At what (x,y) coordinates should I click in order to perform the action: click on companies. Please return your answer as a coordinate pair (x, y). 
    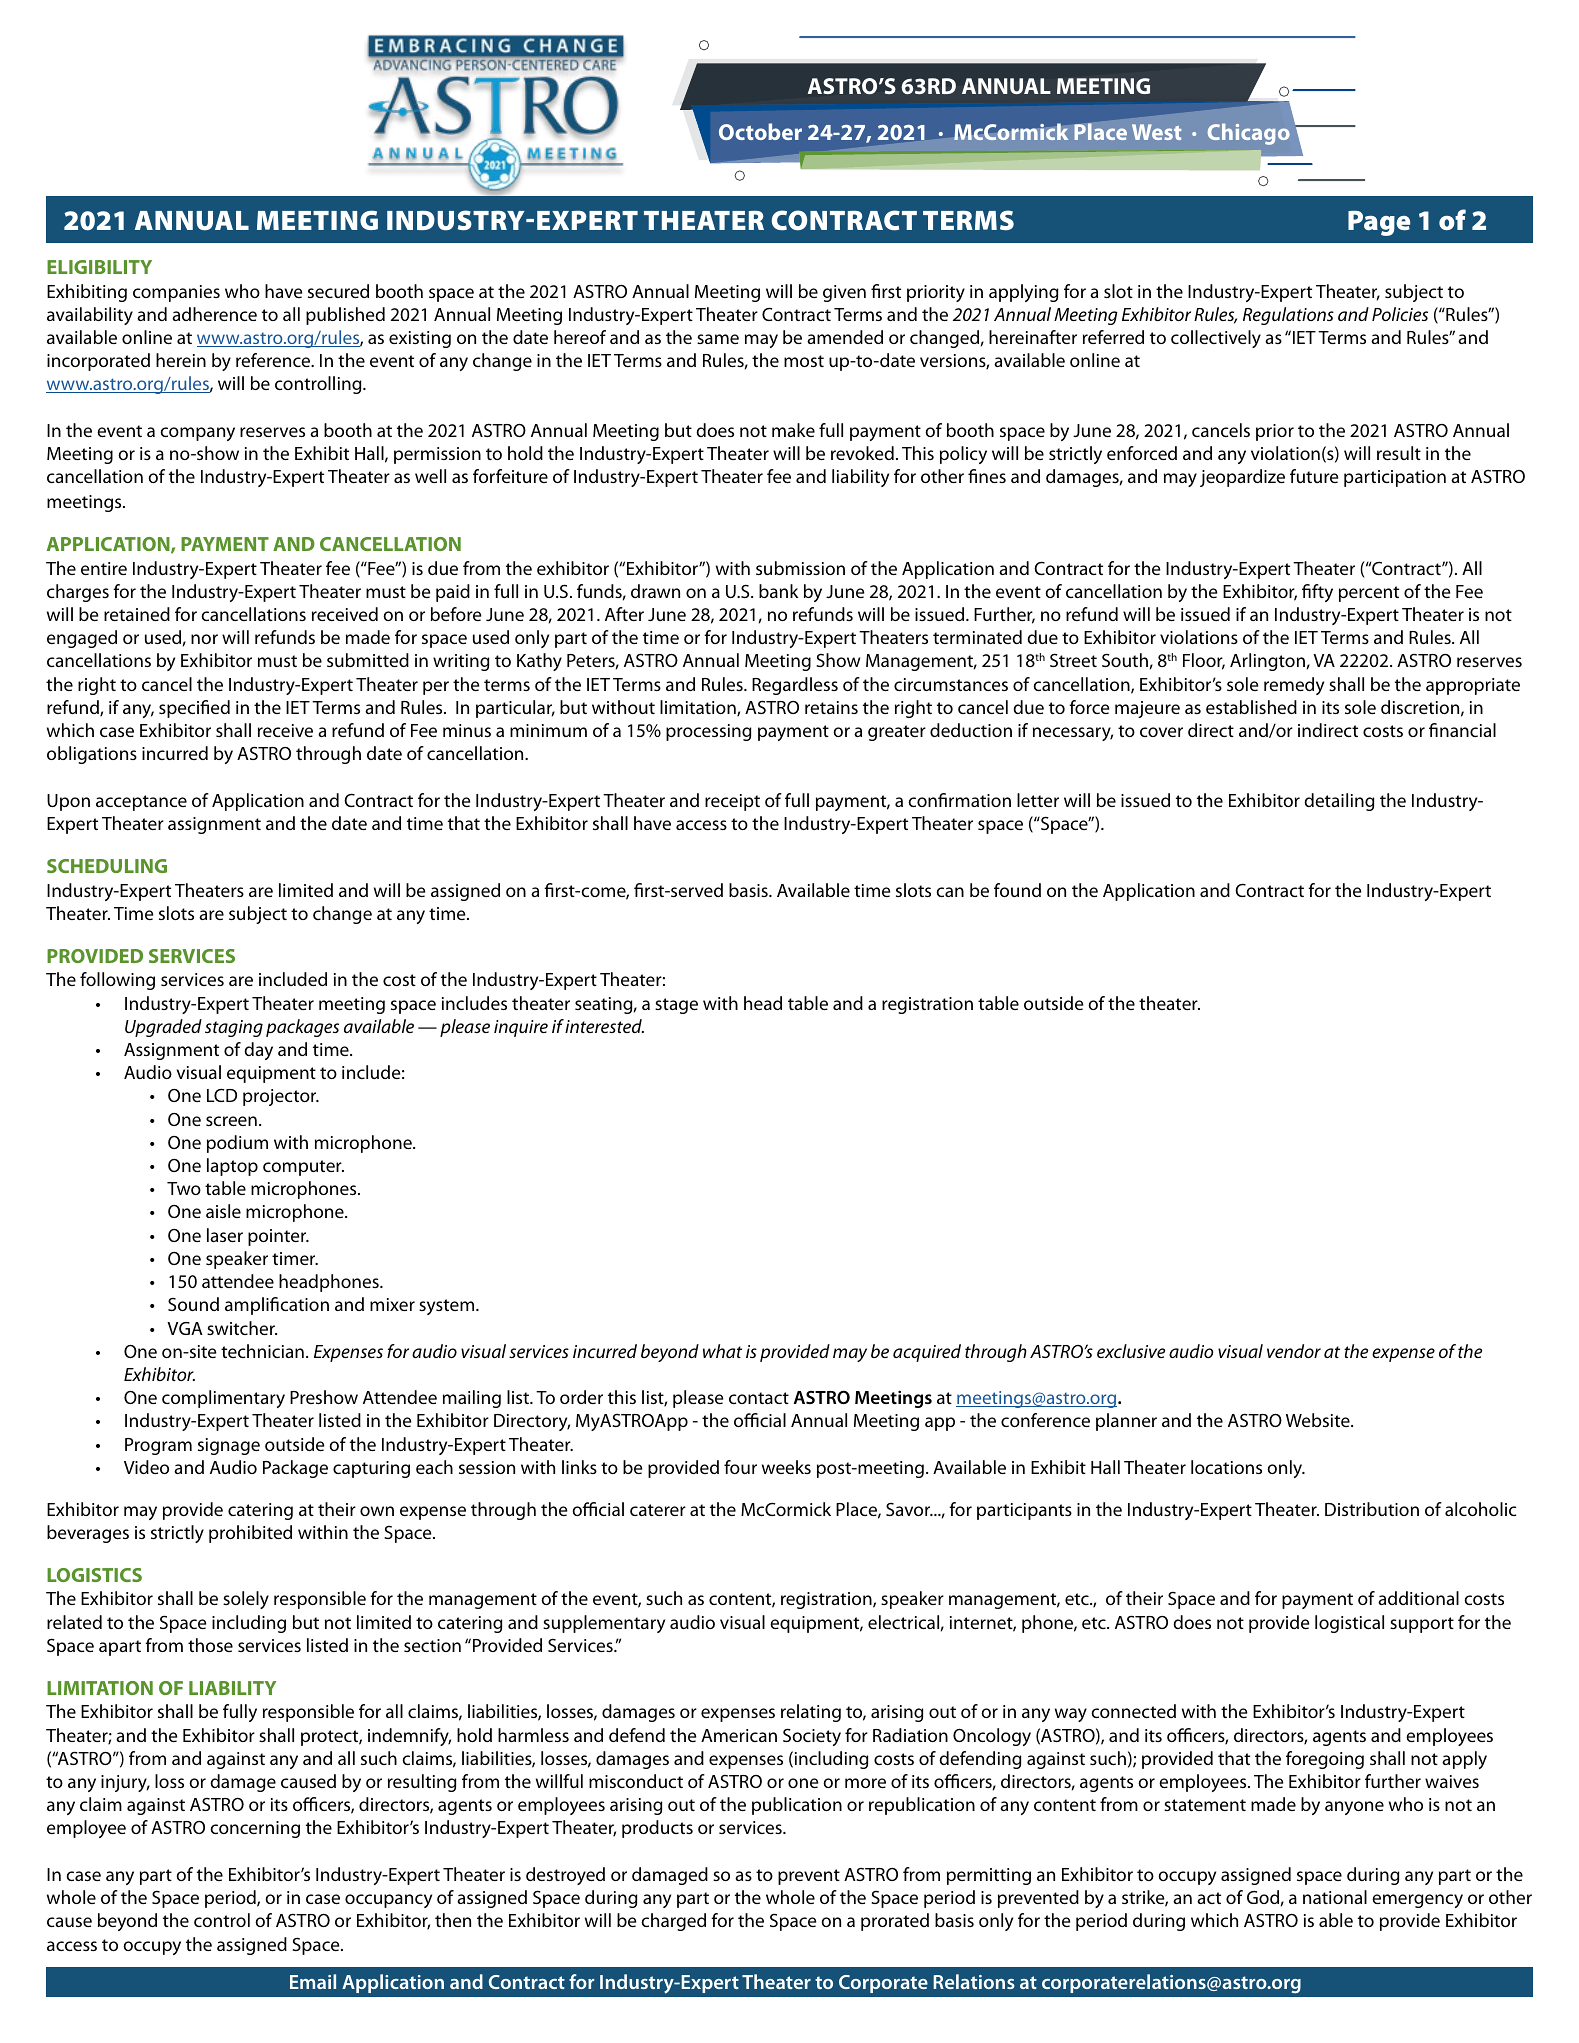
    Looking at the image, I should click on (176, 293).
